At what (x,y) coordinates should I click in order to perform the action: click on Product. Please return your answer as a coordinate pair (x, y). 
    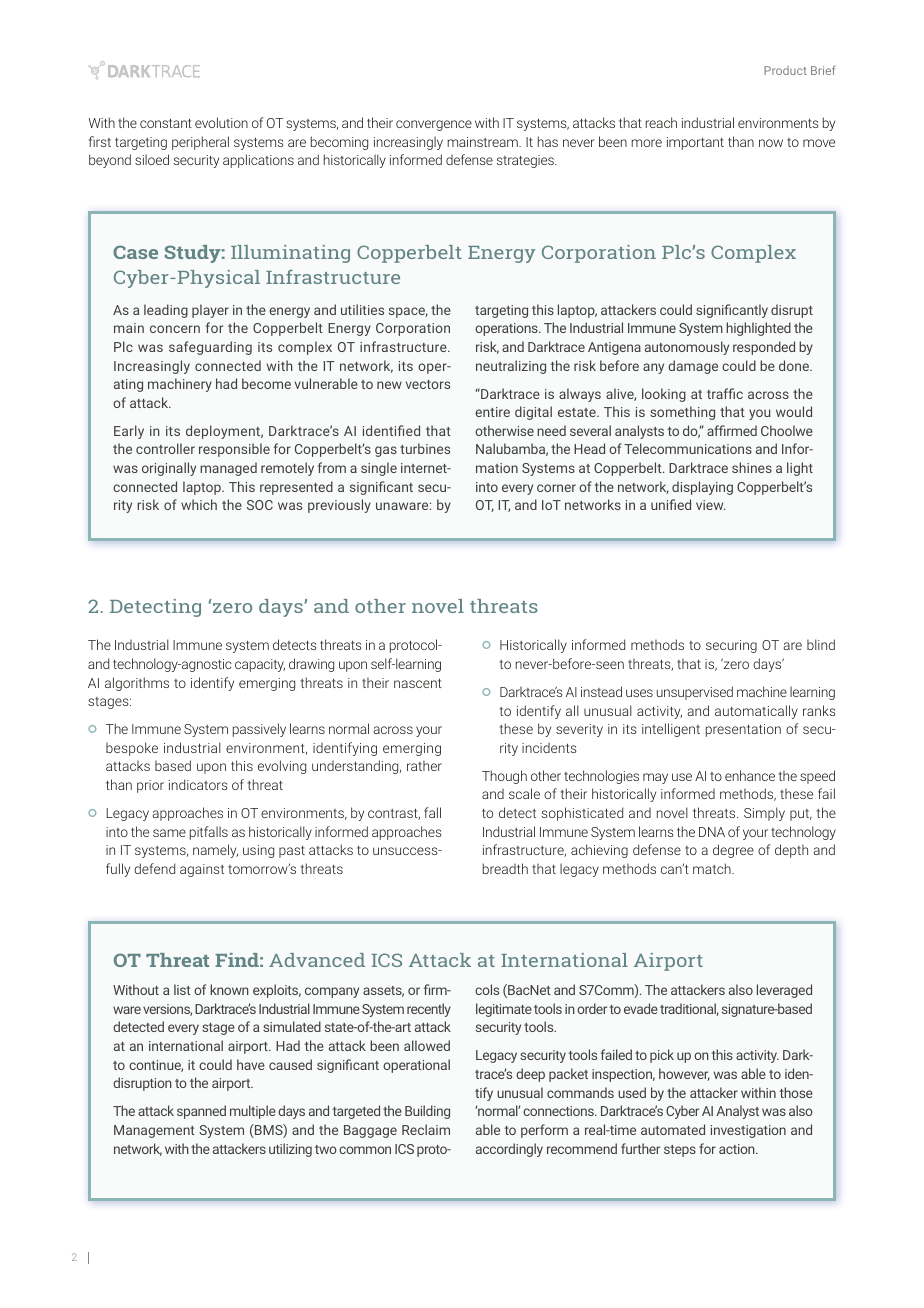
    Looking at the image, I should click on (785, 70).
